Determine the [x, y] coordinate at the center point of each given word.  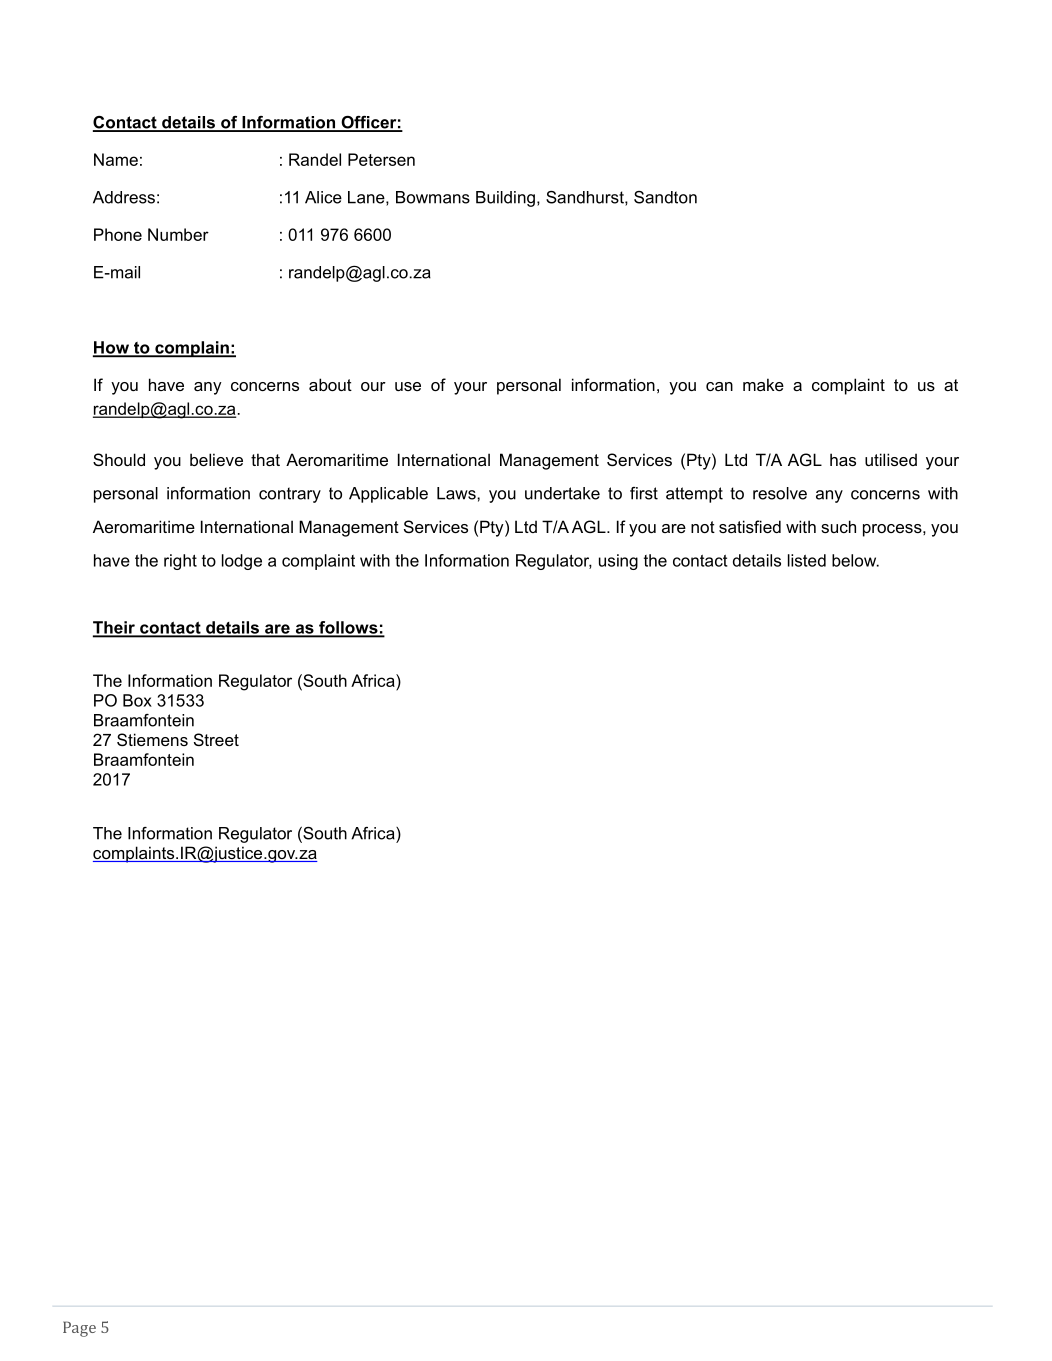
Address [124, 197]
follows [348, 628]
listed [807, 560]
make [763, 384]
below [855, 560]
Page [79, 1329]
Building [505, 199]
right [180, 562]
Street [216, 739]
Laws [457, 493]
